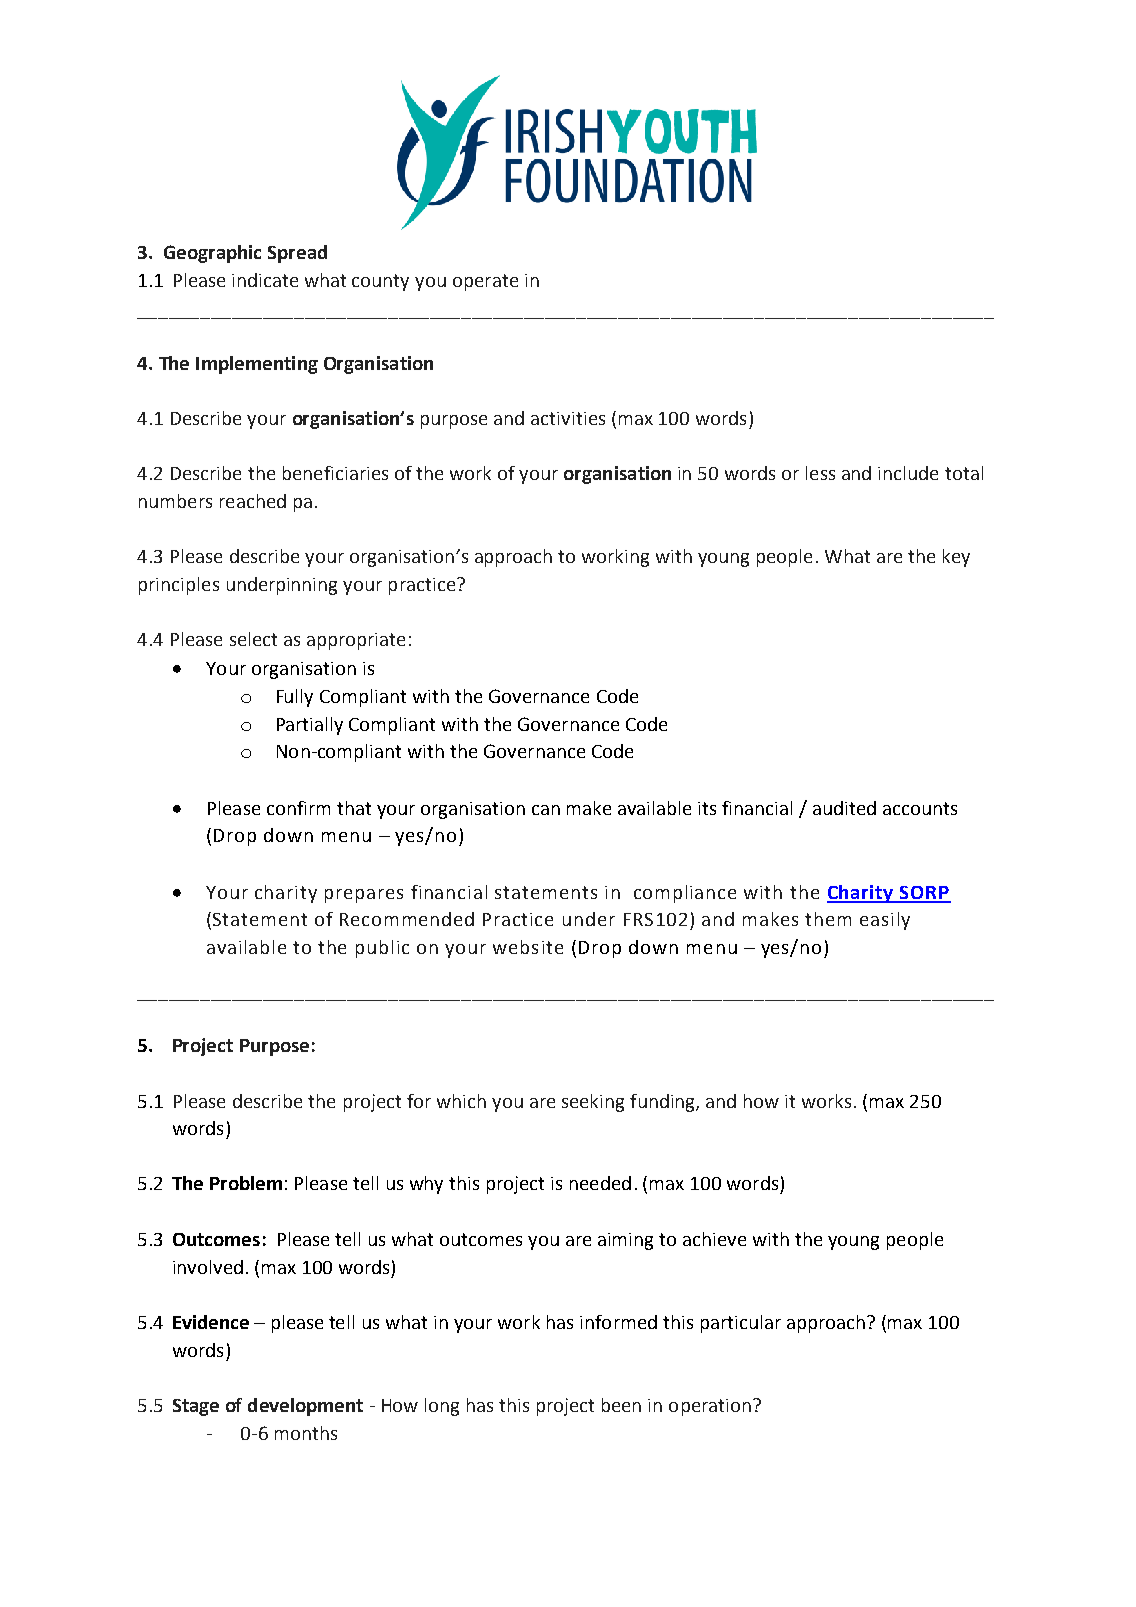  What do you see at coordinates (265, 280) in the image?
I see `indicate` at bounding box center [265, 280].
